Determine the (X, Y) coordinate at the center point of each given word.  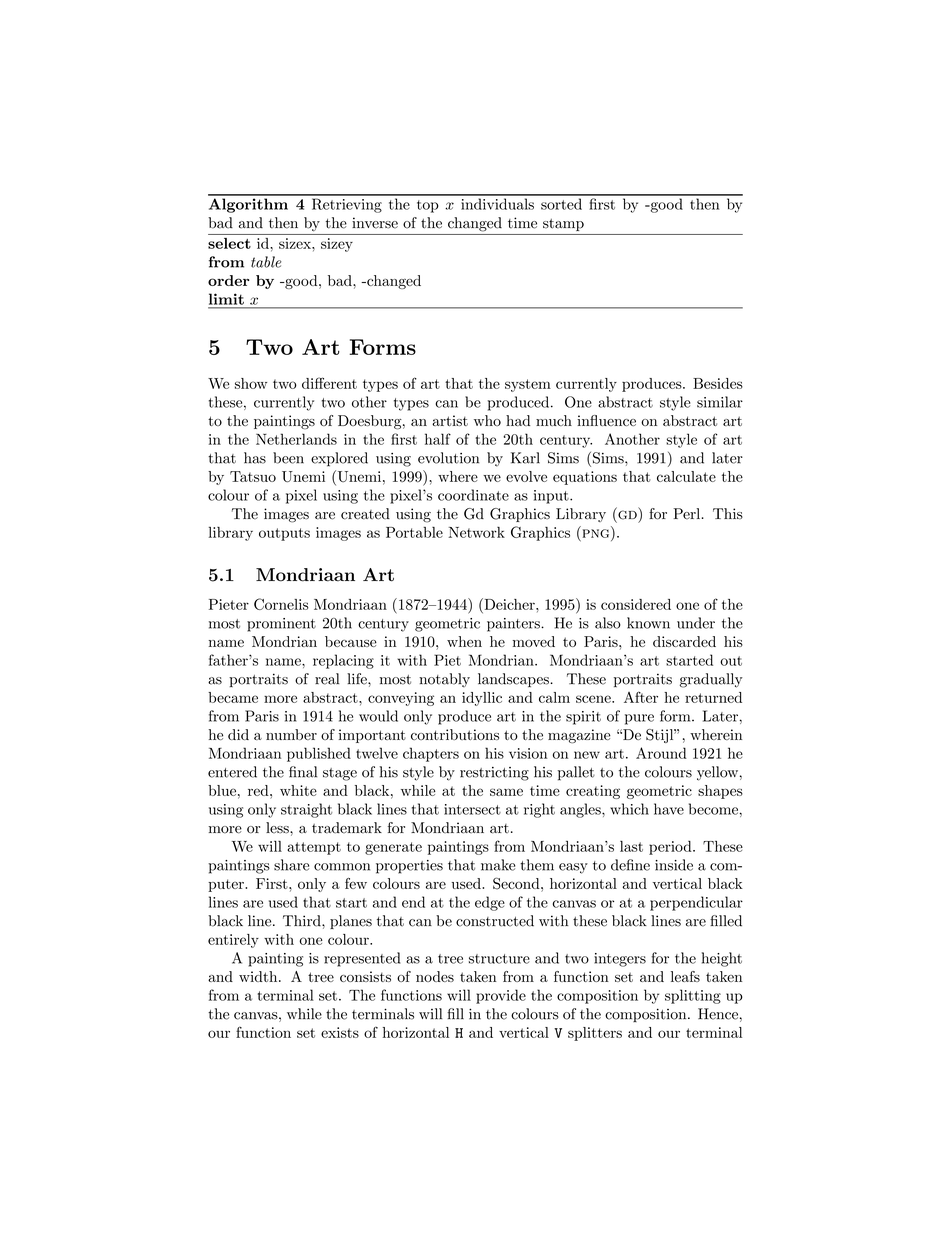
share (291, 865)
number (291, 734)
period (671, 848)
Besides (718, 383)
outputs (284, 534)
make (498, 865)
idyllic (482, 699)
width (259, 976)
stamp (563, 225)
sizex (296, 243)
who (487, 420)
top (428, 206)
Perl (686, 514)
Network (476, 532)
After (641, 697)
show (251, 383)
